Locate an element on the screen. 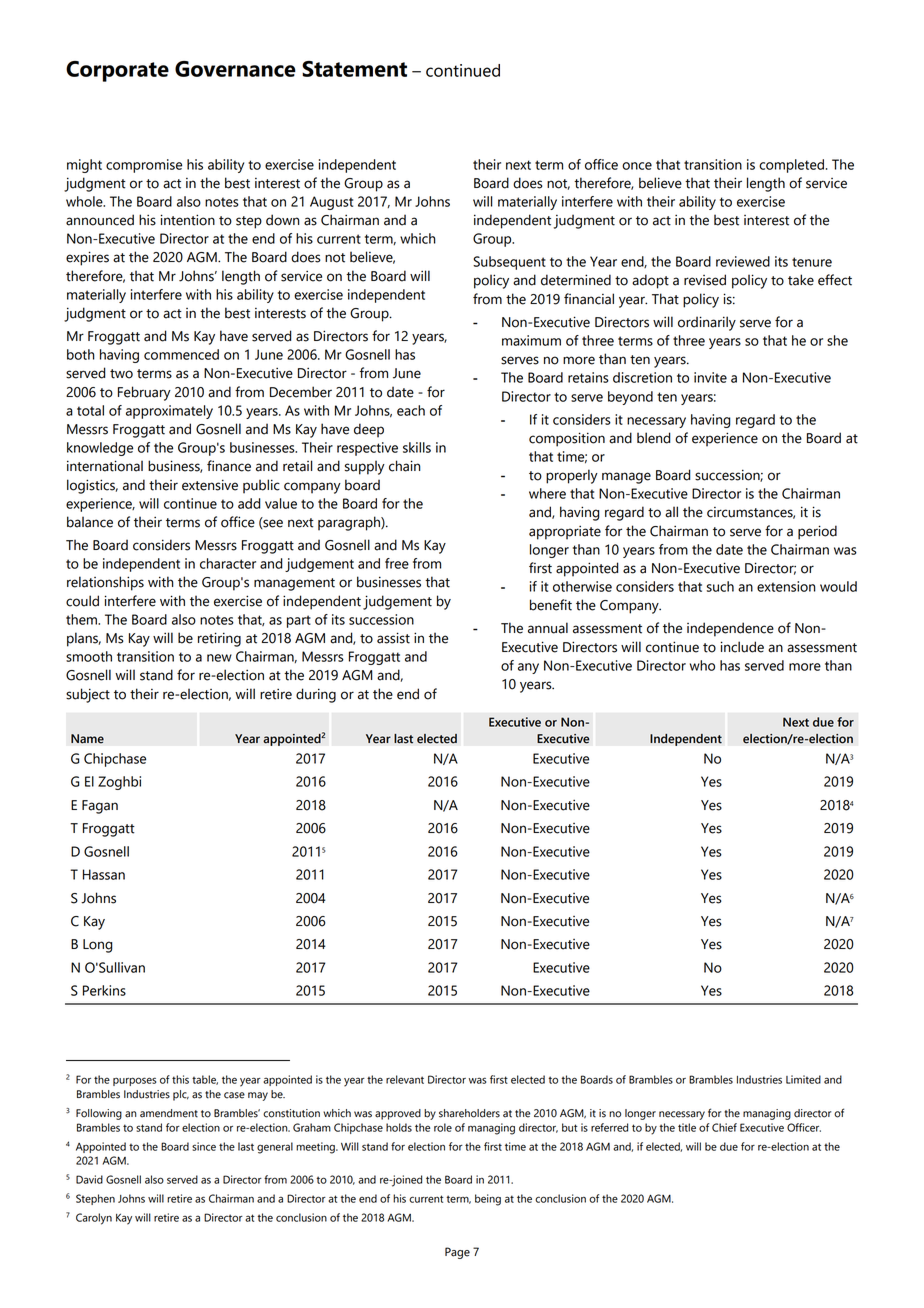 Image resolution: width=924 pixels, height=1308 pixels. Statement is located at coordinates (354, 69).
